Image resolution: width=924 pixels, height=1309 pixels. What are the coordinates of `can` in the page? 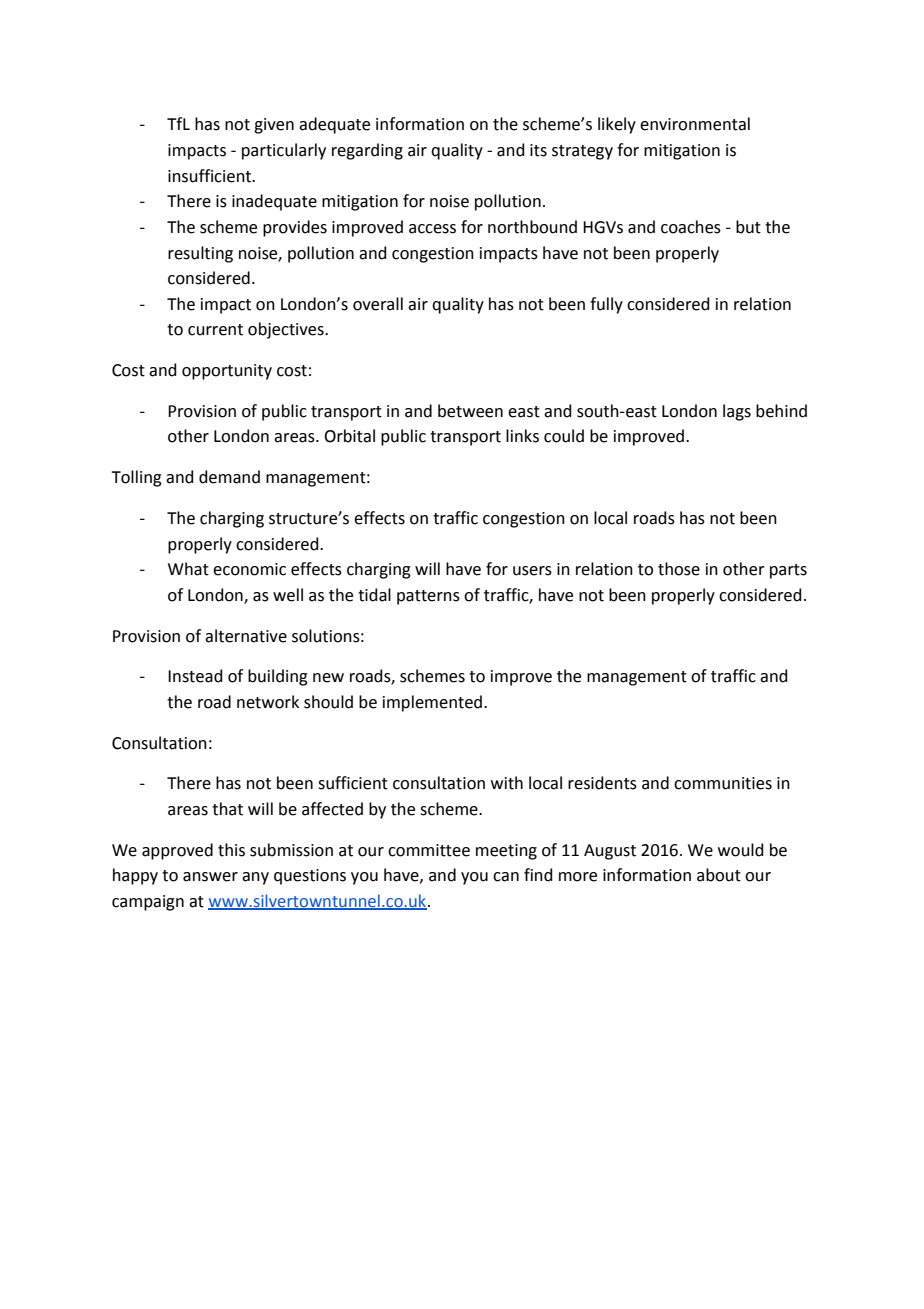 It's located at (506, 877).
